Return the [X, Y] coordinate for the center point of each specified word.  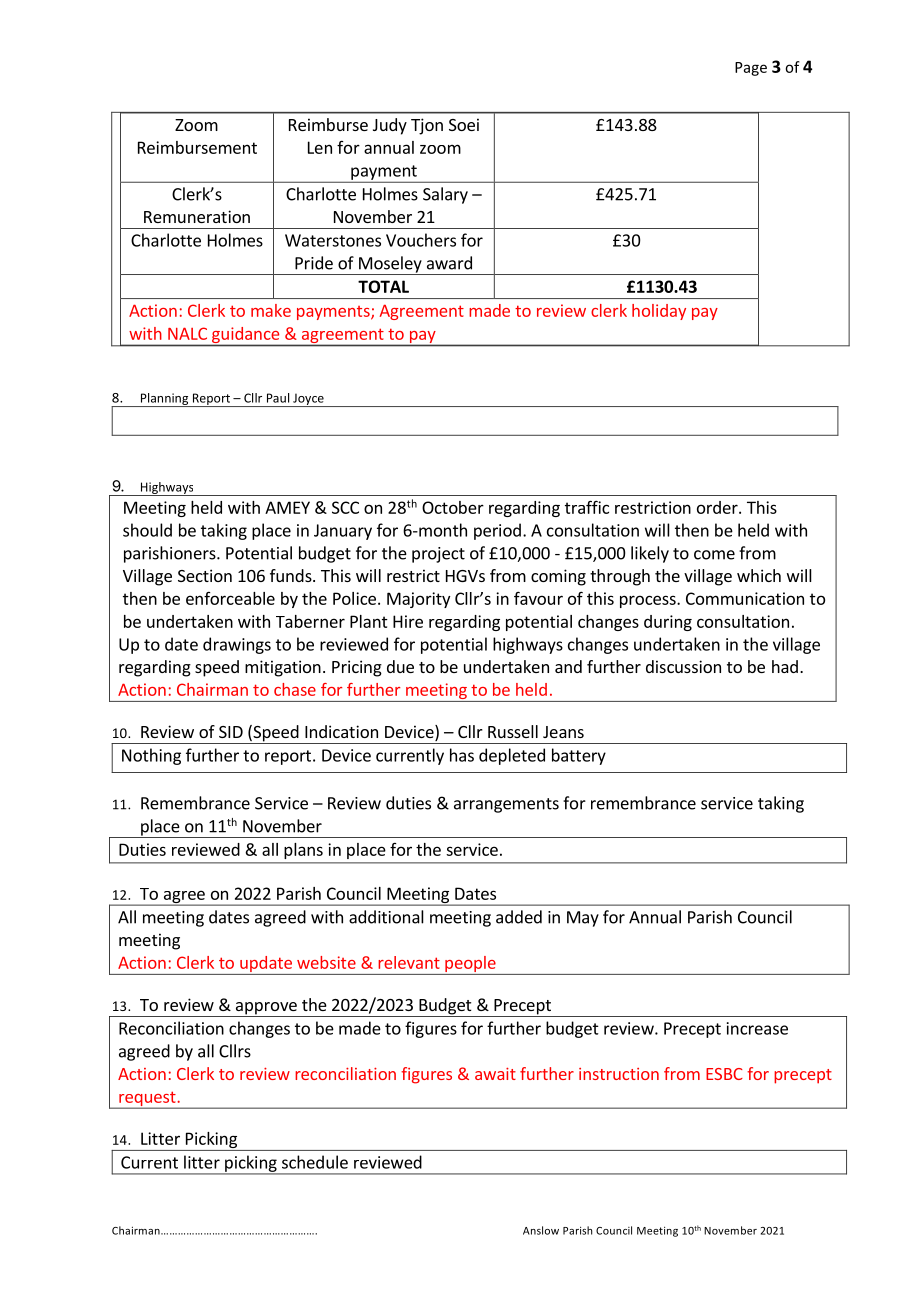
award [449, 263]
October [453, 507]
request [147, 1099]
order [718, 507]
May [583, 919]
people [470, 964]
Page [751, 69]
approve [266, 1009]
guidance [245, 335]
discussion [683, 666]
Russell [513, 731]
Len [320, 147]
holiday [659, 312]
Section [205, 575]
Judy [390, 126]
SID [231, 732]
